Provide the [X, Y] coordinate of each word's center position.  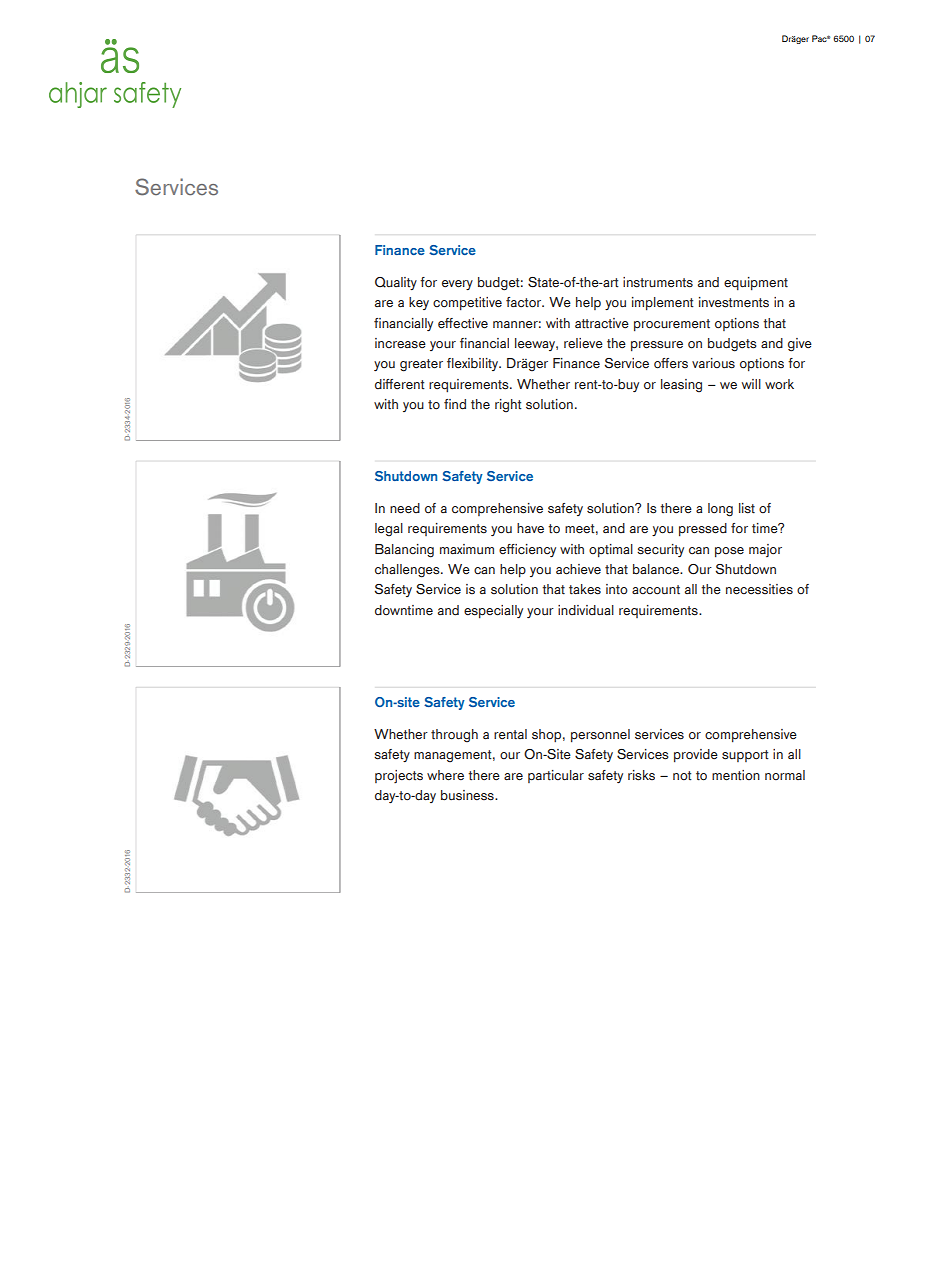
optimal [611, 551]
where [445, 775]
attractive [602, 323]
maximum [467, 549]
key [419, 303]
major [765, 550]
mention [736, 775]
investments [734, 302]
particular [556, 776]
